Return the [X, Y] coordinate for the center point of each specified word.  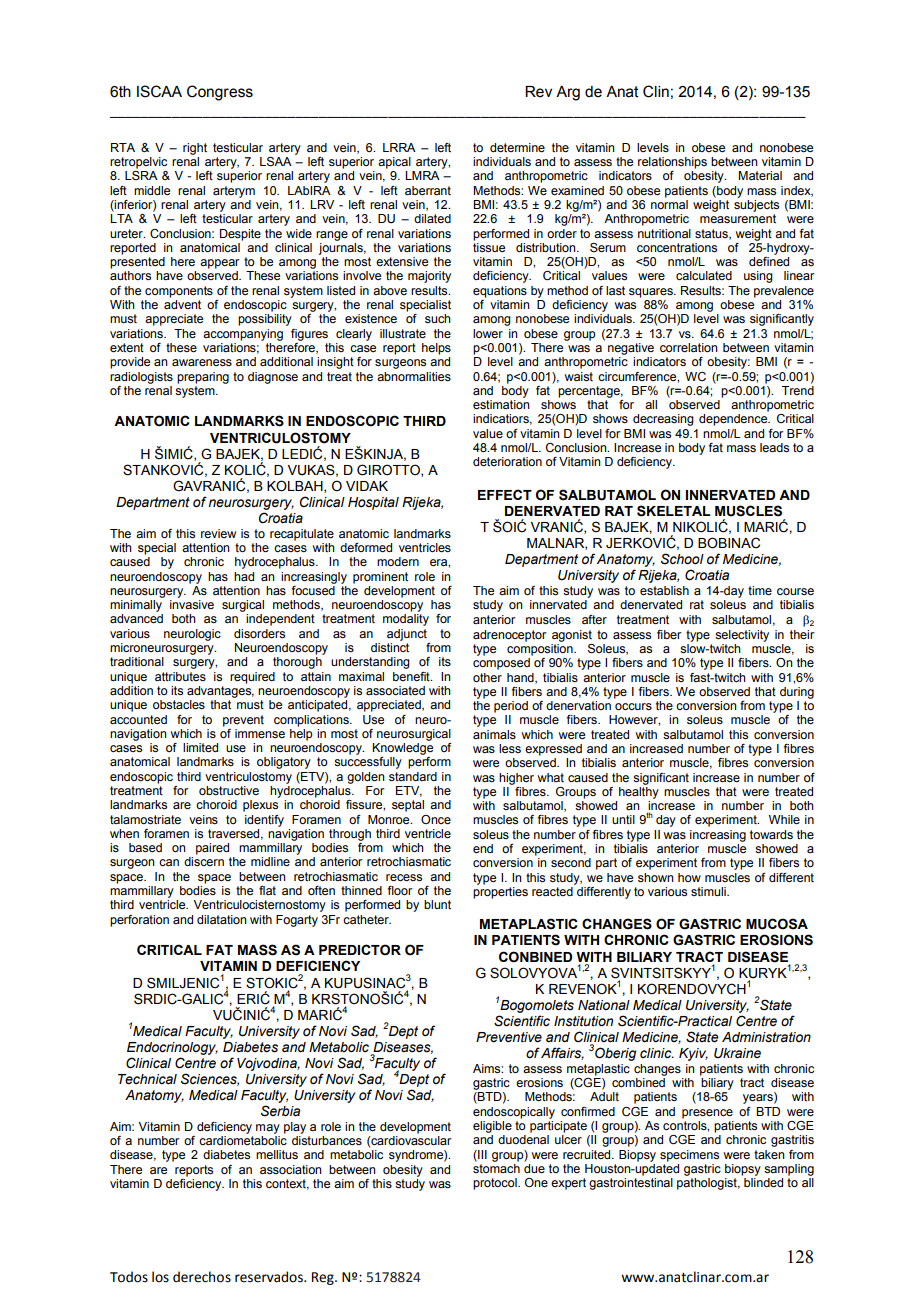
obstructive [229, 790]
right [195, 149]
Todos [129, 1277]
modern [398, 561]
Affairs [562, 1053]
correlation [689, 347]
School [682, 559]
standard [413, 776]
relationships [672, 163]
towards [771, 834]
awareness [202, 362]
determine [517, 147]
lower [488, 333]
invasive [192, 604]
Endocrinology [172, 1048]
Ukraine [737, 1053]
